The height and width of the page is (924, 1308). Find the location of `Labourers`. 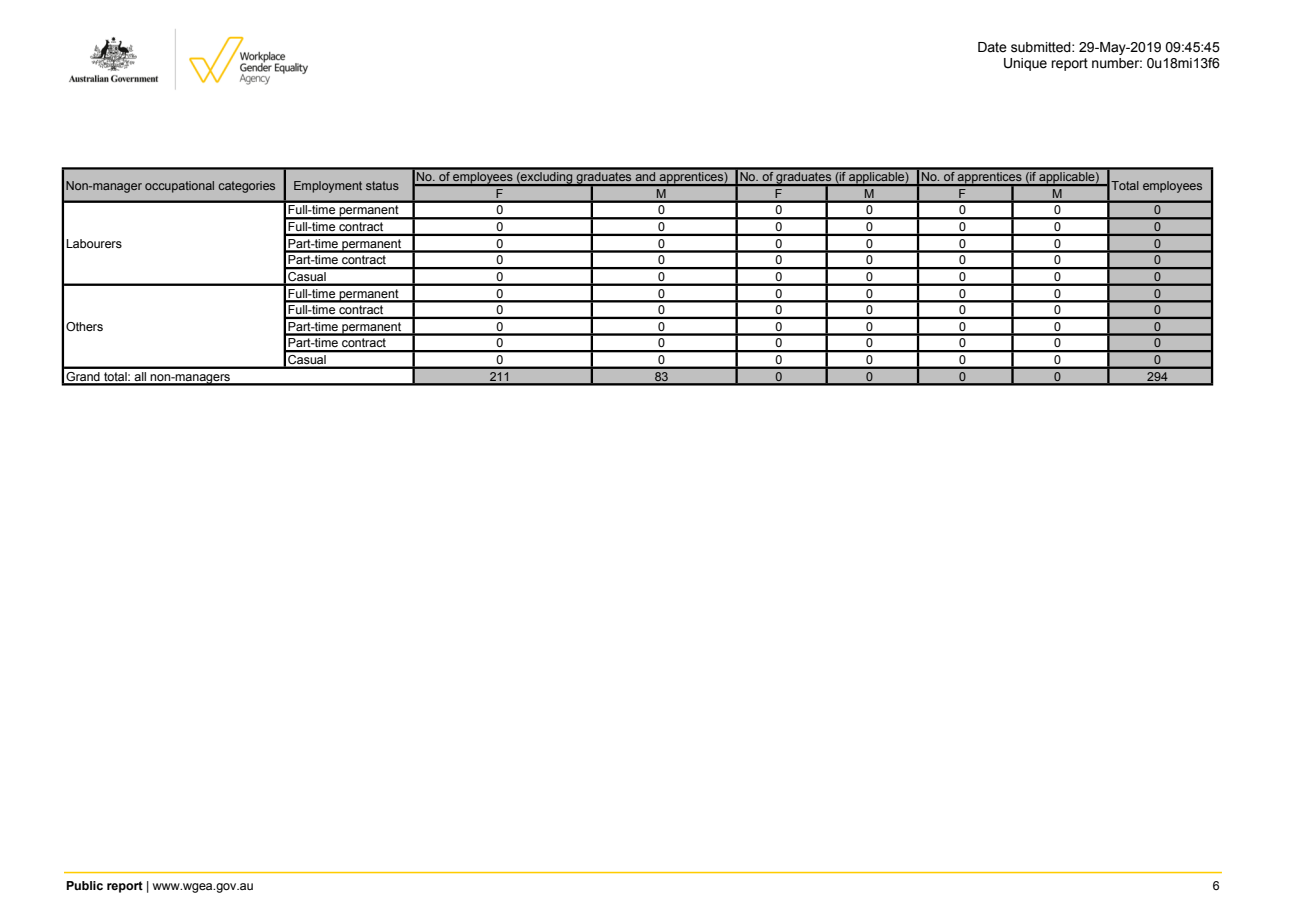

Labourers is located at coordinates (94, 243).
